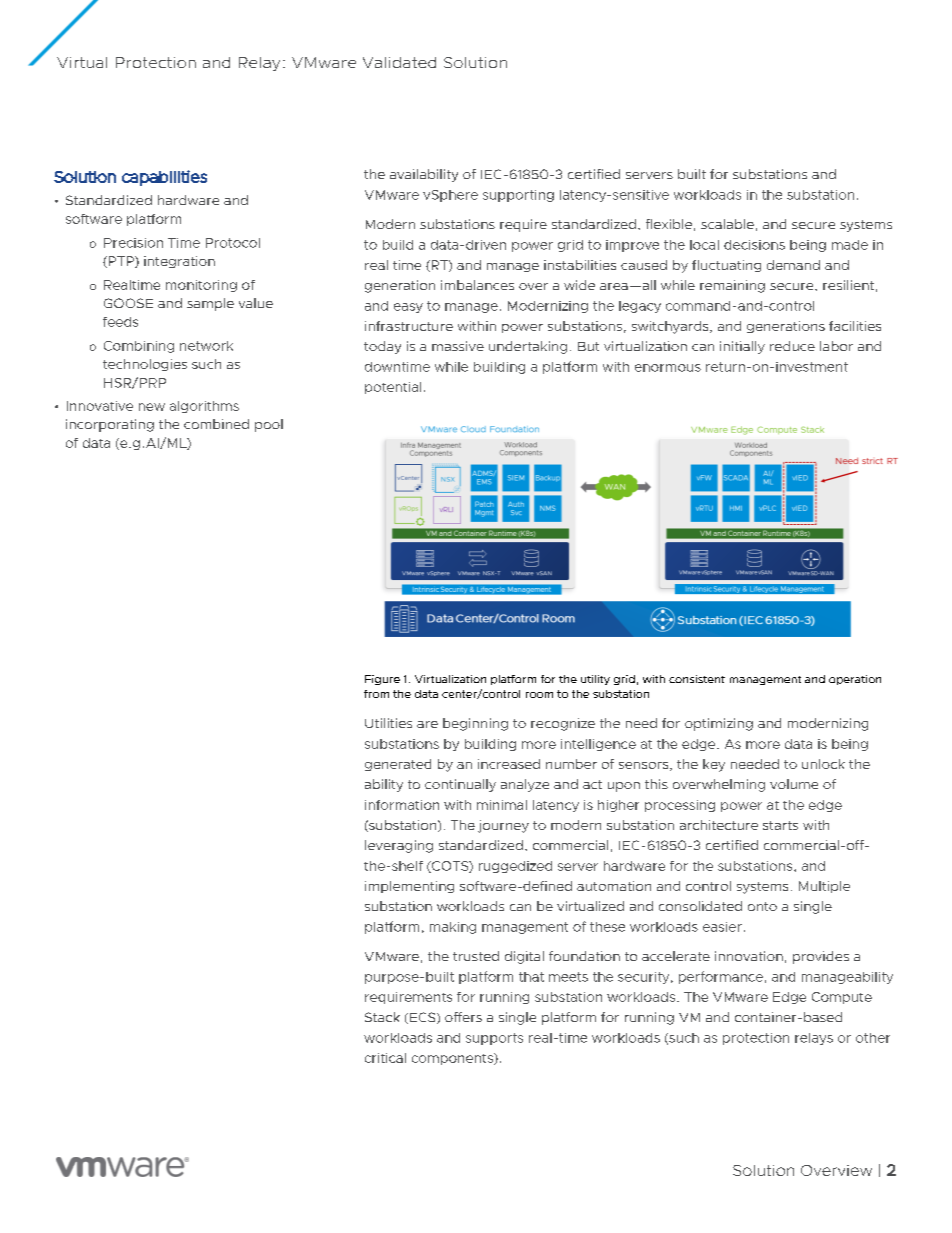 The width and height of the screenshot is (952, 1233). What do you see at coordinates (727, 224) in the screenshot?
I see `scalable` at bounding box center [727, 224].
